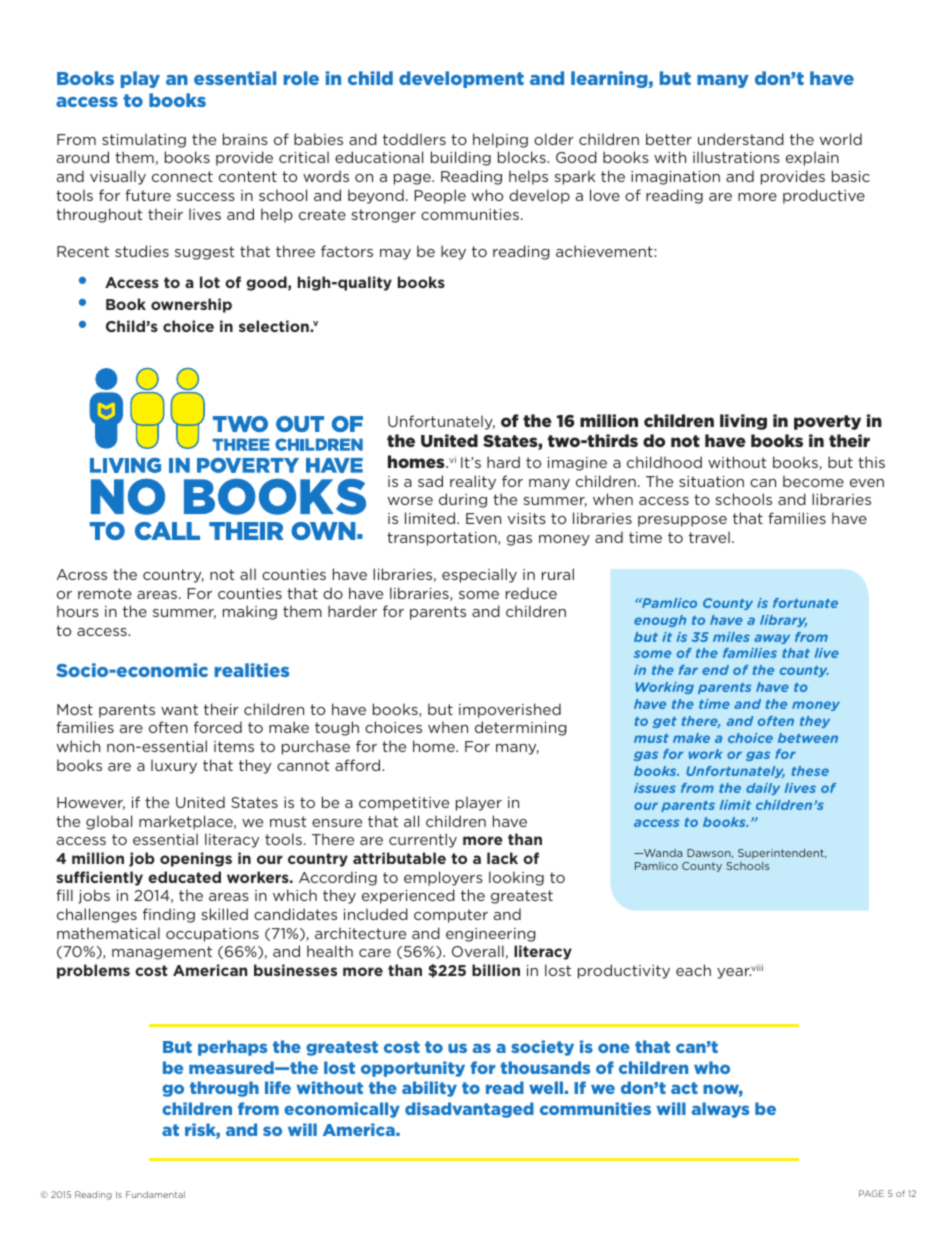 This screenshot has width=952, height=1233. What do you see at coordinates (813, 481) in the screenshot?
I see `become` at bounding box center [813, 481].
